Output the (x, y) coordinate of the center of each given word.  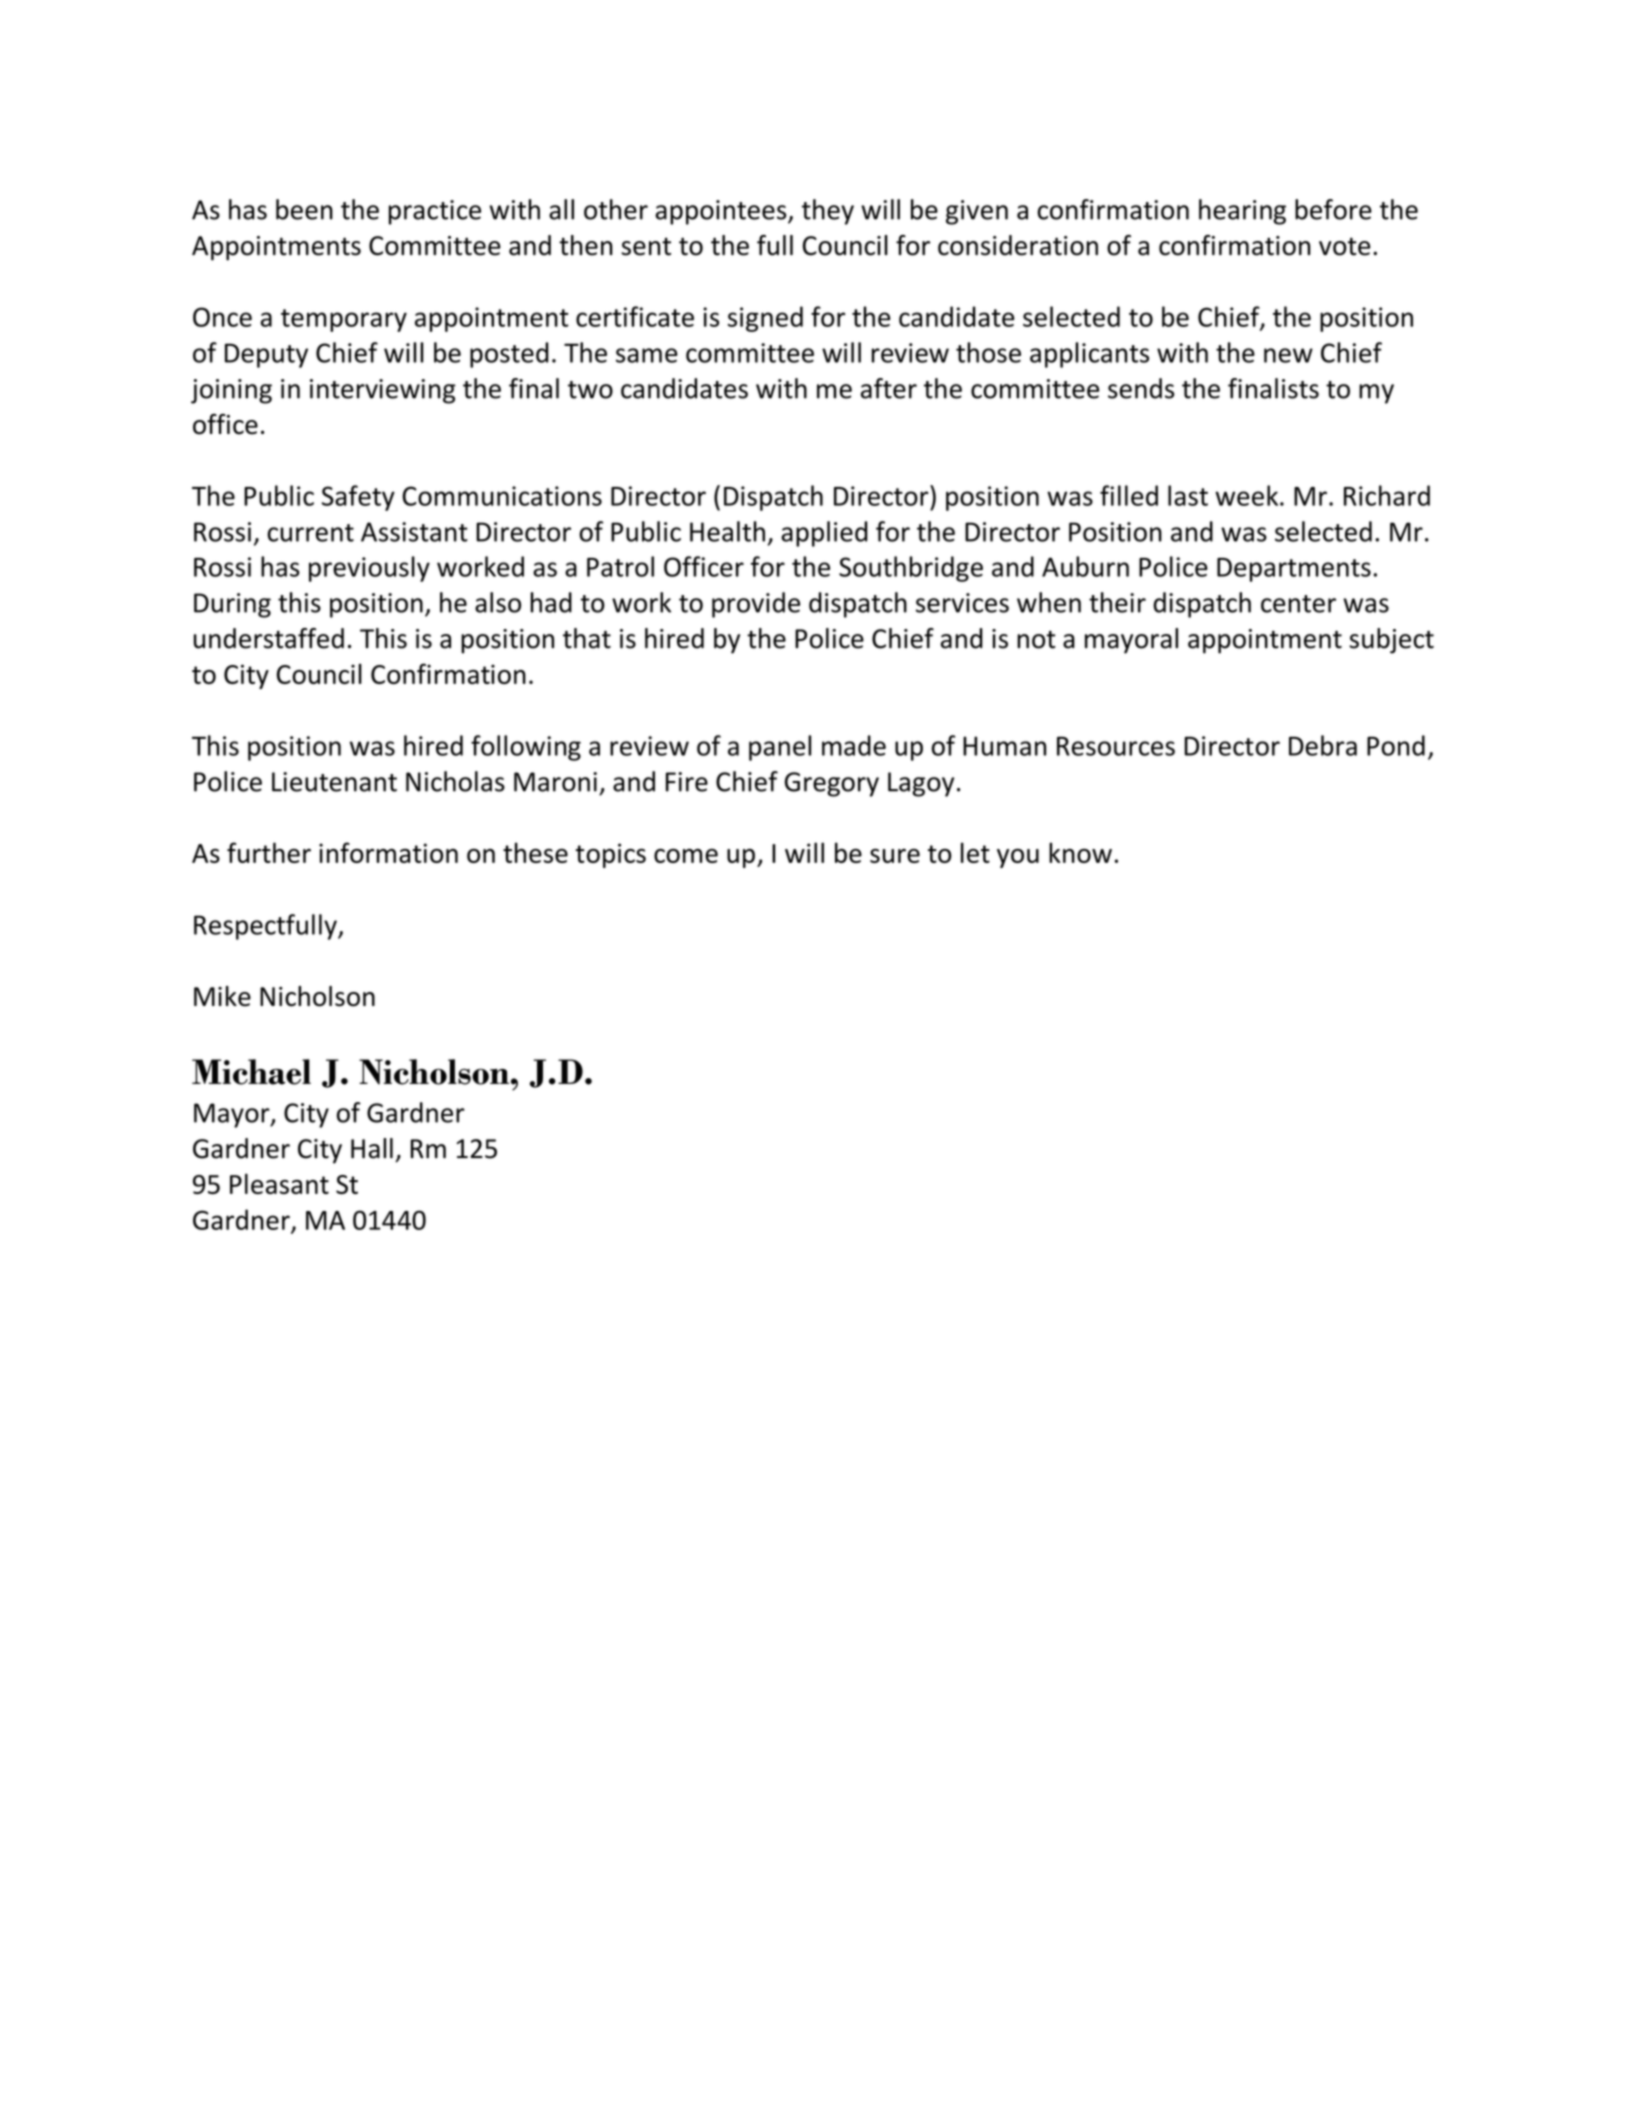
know (1080, 852)
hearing (1242, 212)
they (828, 212)
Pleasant (279, 1183)
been (304, 209)
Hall (372, 1148)
